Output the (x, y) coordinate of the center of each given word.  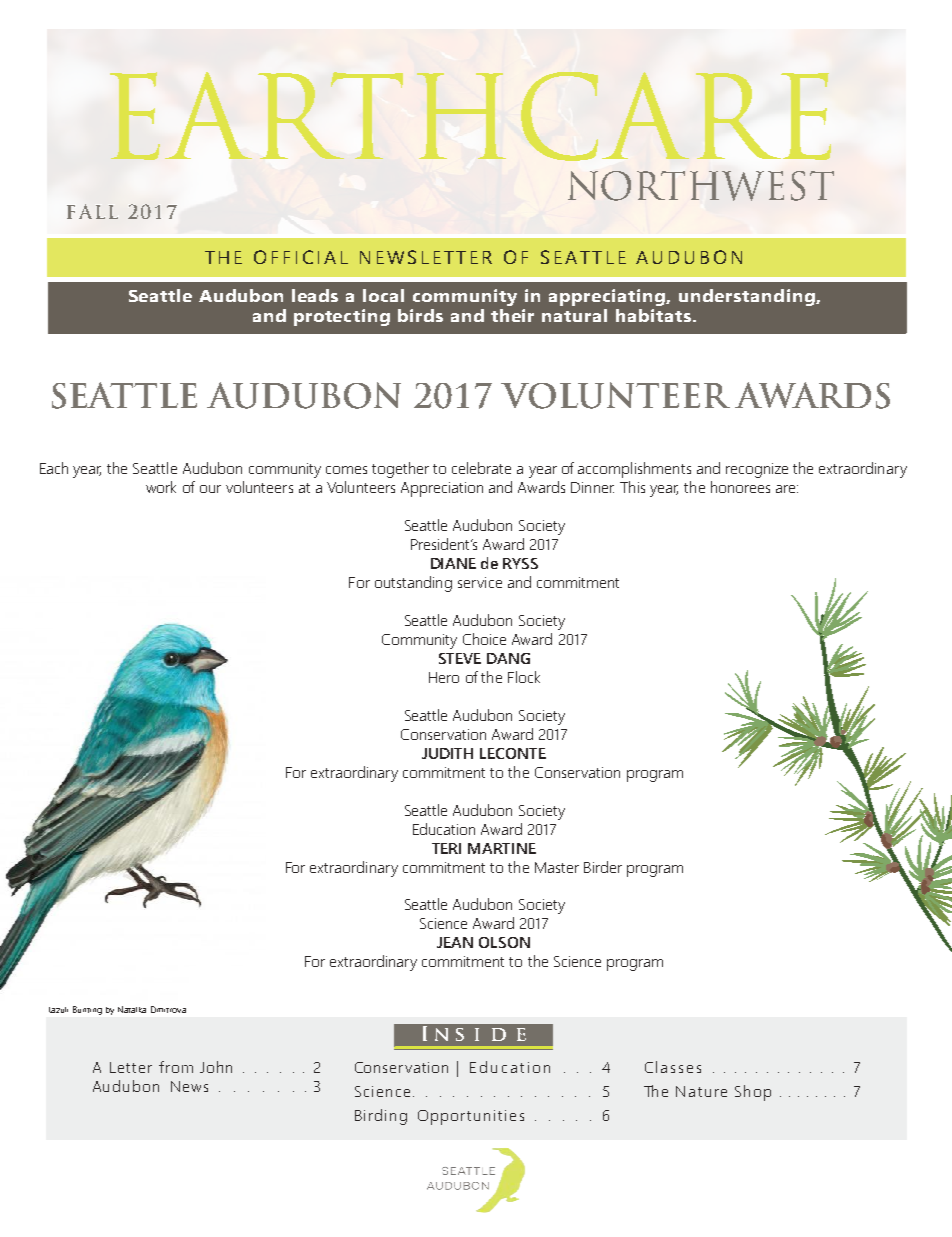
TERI (446, 848)
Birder (603, 867)
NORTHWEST (701, 186)
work (161, 487)
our (210, 489)
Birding (381, 1117)
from (176, 1067)
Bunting (87, 1010)
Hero (444, 677)
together (400, 470)
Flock (524, 677)
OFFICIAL (301, 257)
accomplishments (634, 470)
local (383, 295)
